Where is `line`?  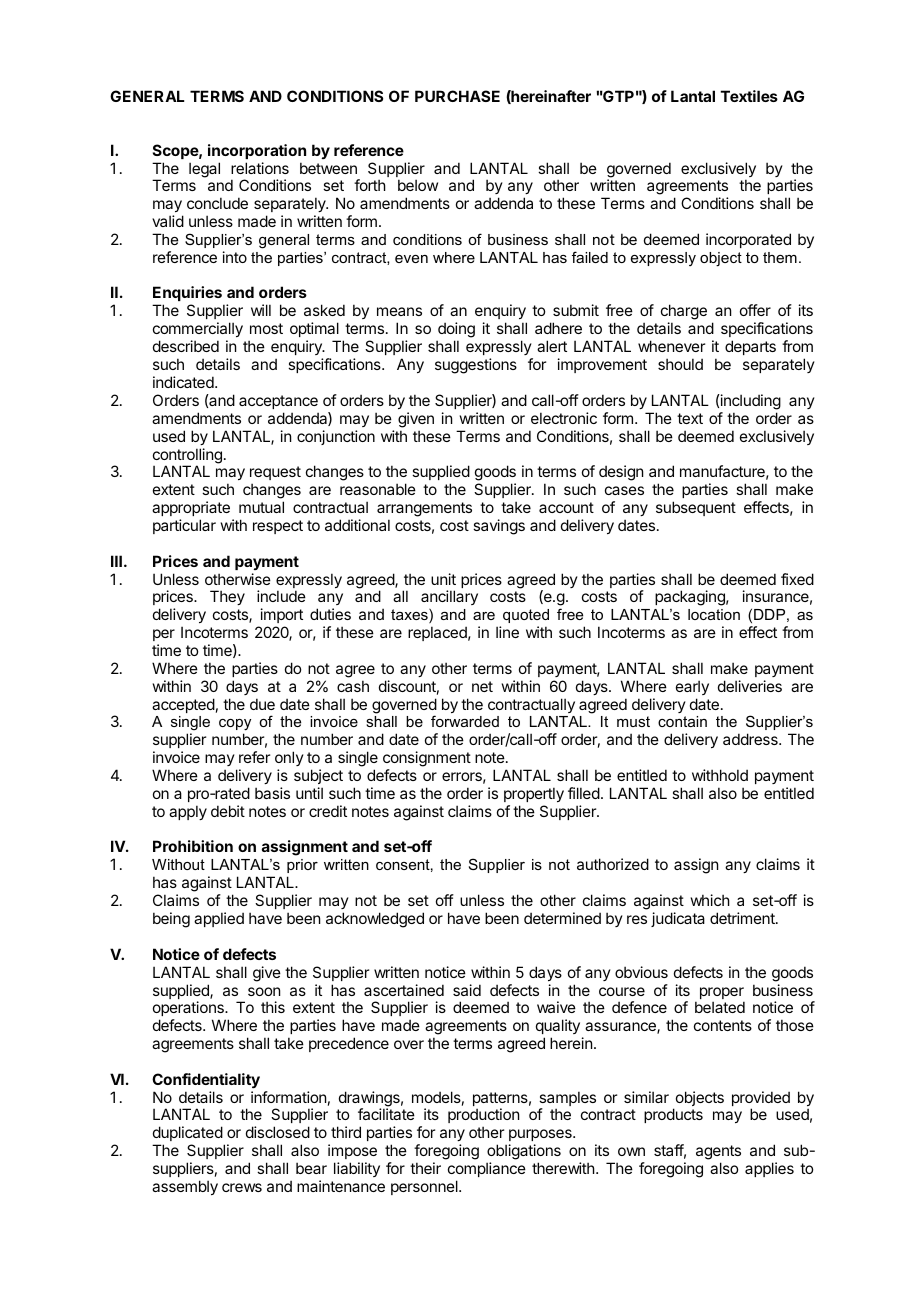
line is located at coordinates (507, 632).
